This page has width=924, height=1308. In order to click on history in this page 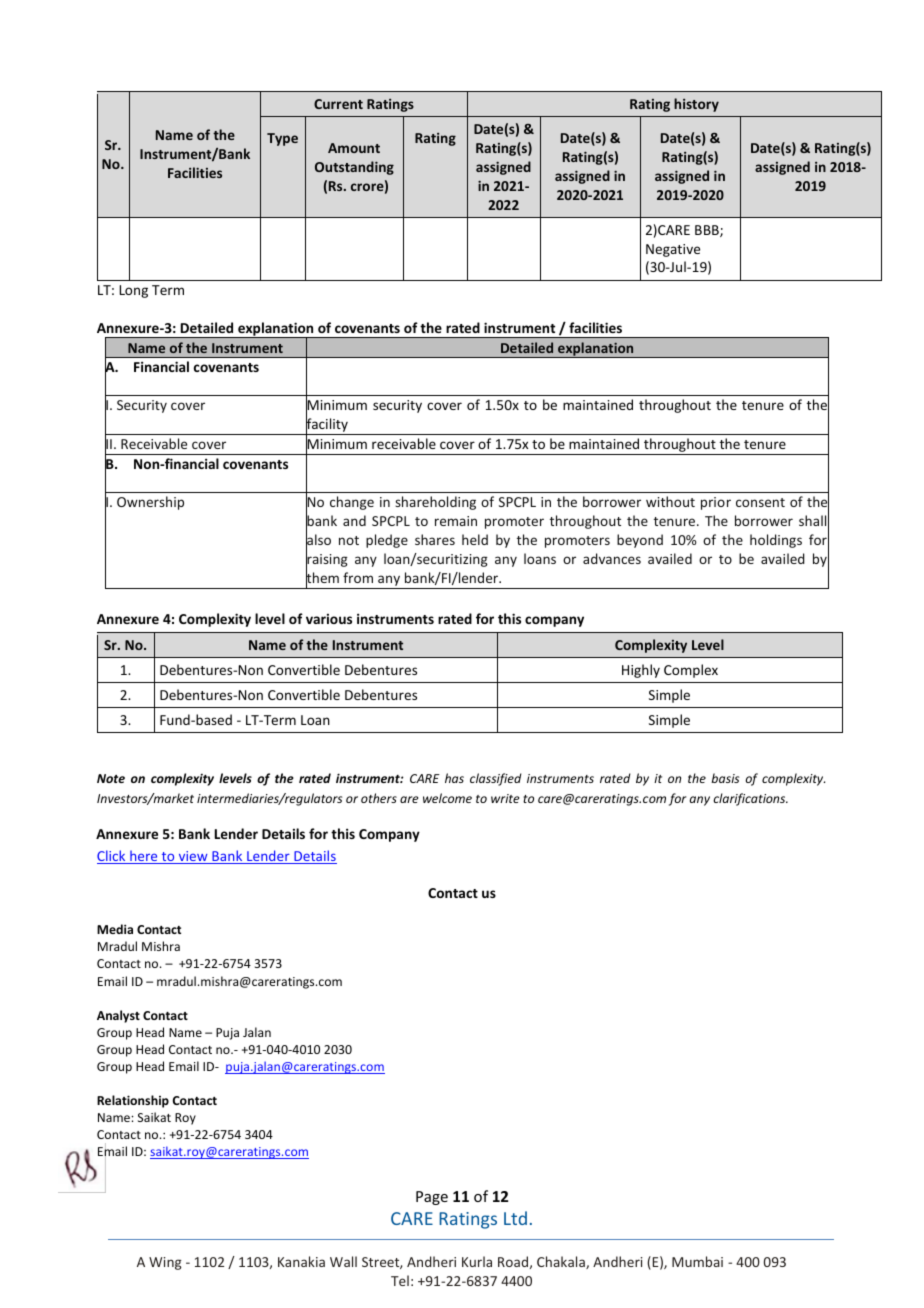, I will do `click(696, 105)`.
